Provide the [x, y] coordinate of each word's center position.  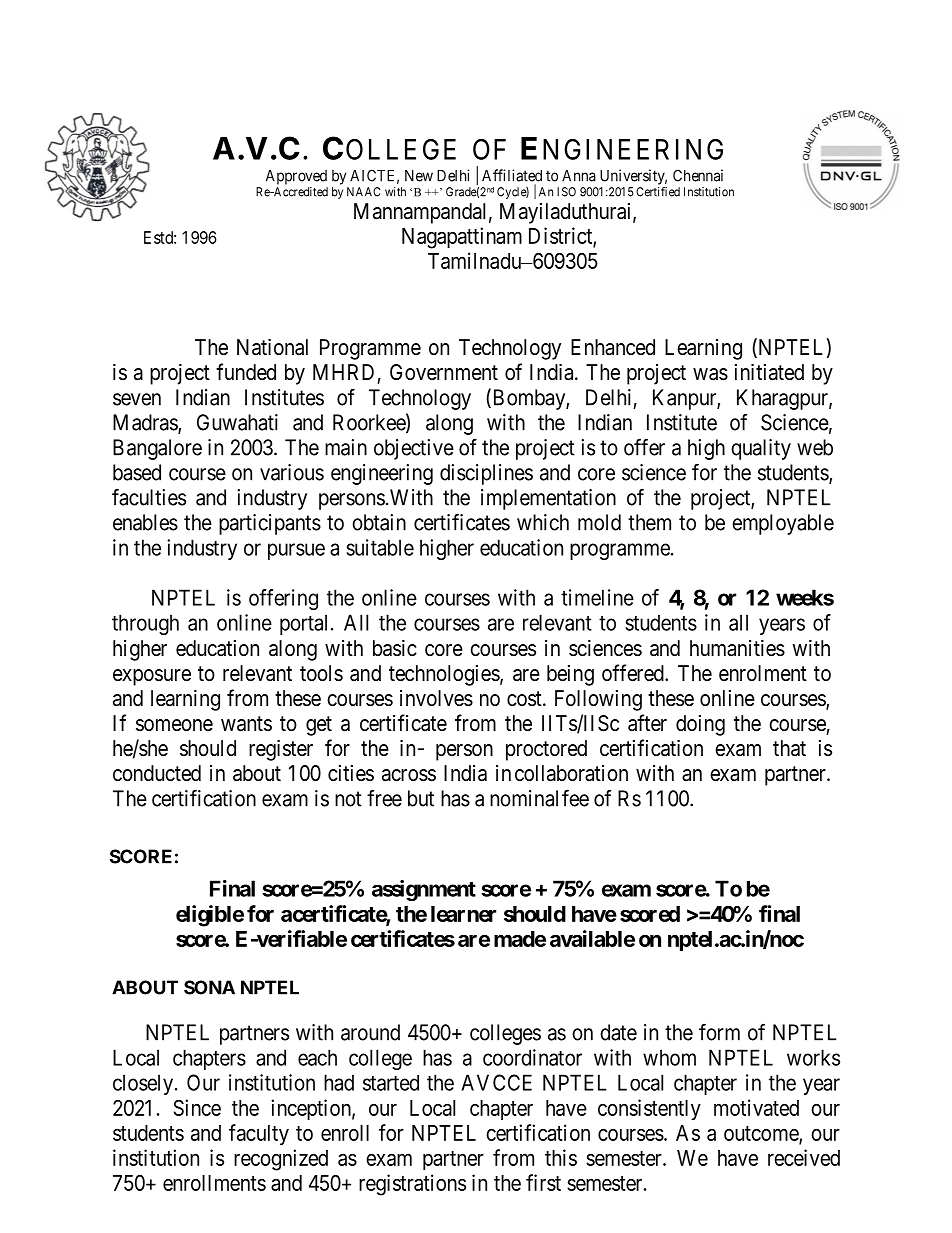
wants [246, 724]
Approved [296, 177]
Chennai [698, 175]
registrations [412, 1185]
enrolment [763, 673]
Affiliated [512, 175]
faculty [259, 1135]
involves [436, 698]
